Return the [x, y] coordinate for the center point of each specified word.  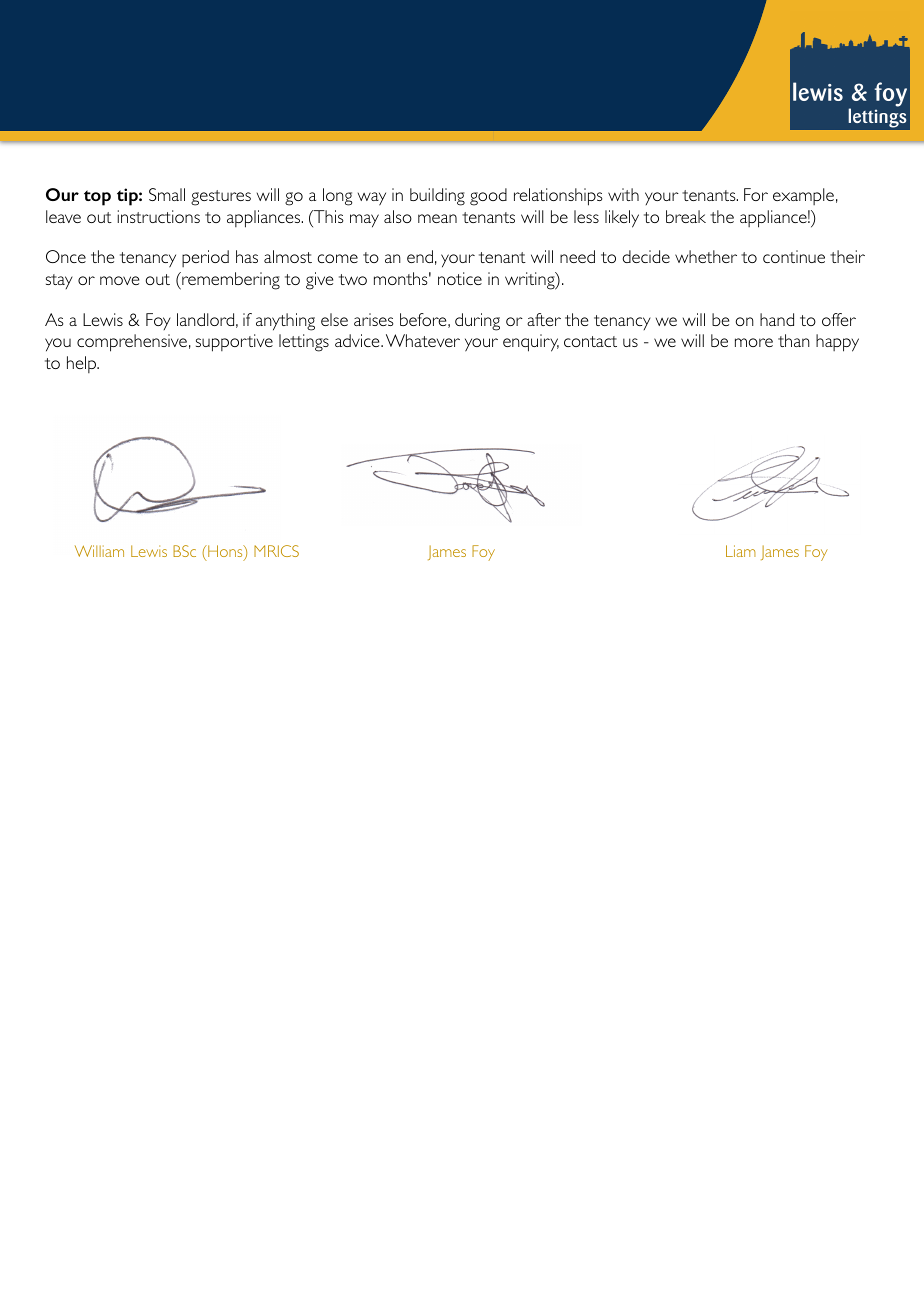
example [803, 196]
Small [167, 194]
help [83, 364]
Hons [225, 552]
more [754, 342]
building [437, 197]
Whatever [423, 340]
